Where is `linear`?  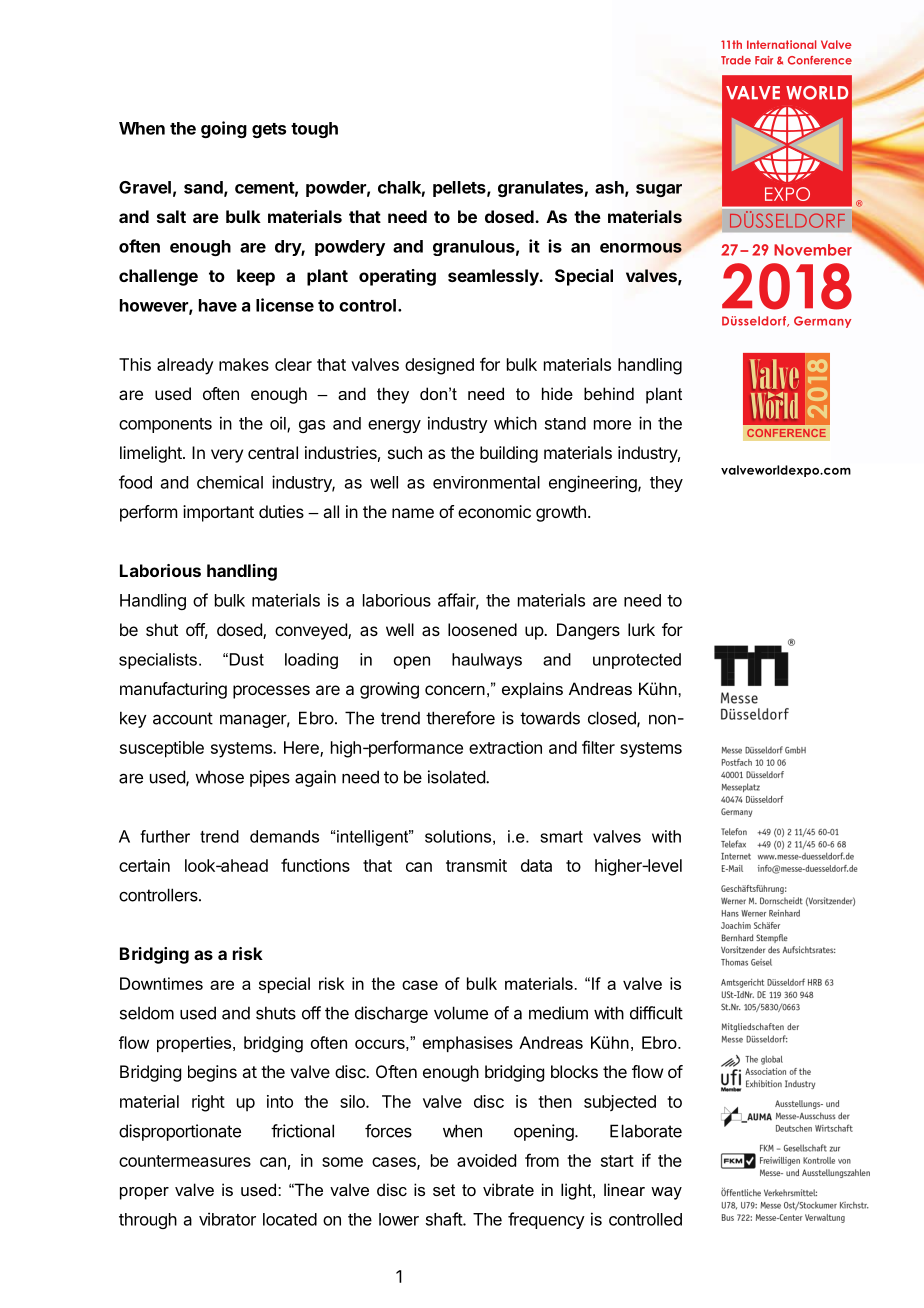
linear is located at coordinates (624, 1189).
